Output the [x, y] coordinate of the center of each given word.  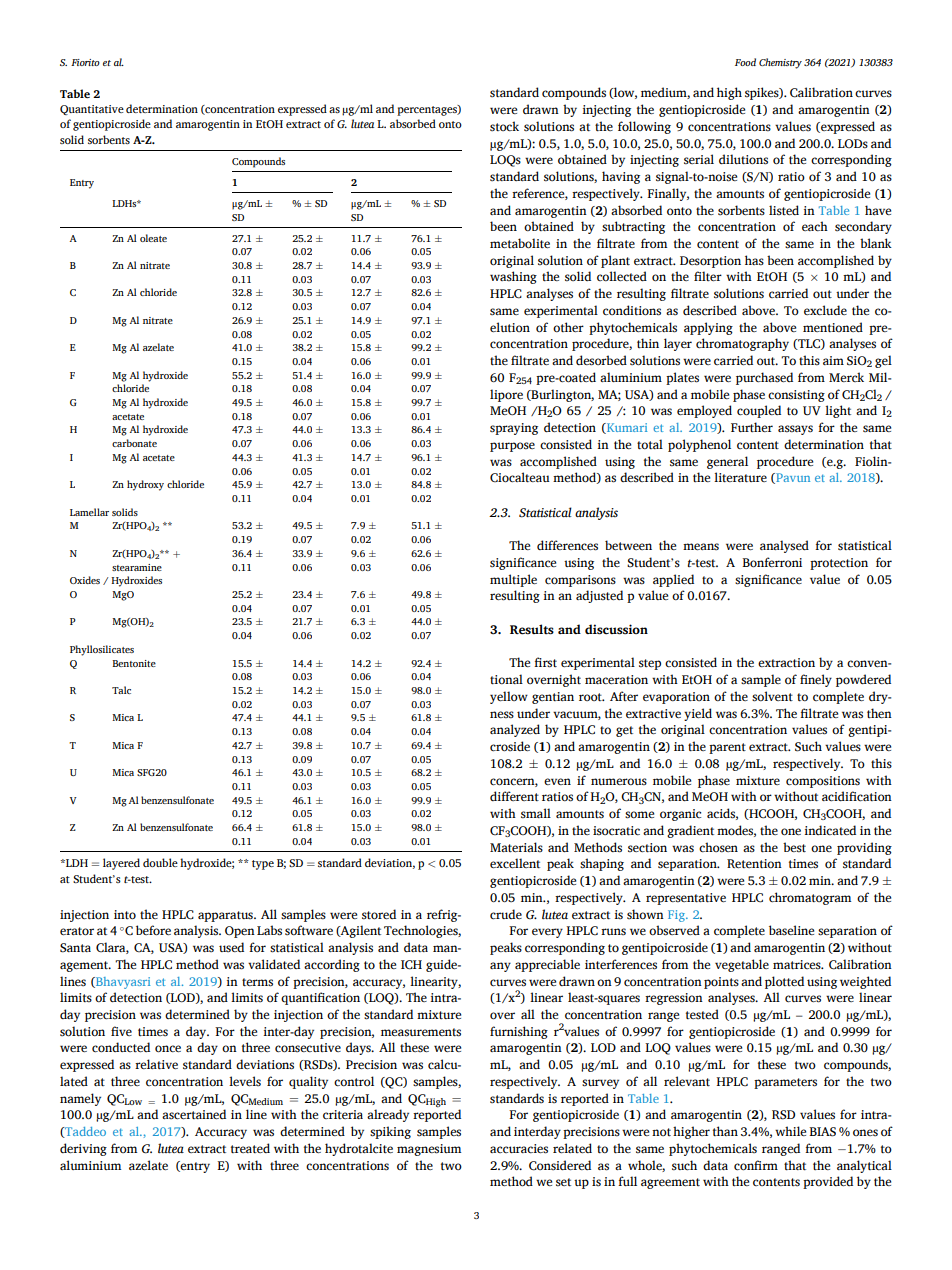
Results [532, 629]
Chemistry [780, 63]
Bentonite [134, 663]
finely [816, 680]
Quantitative [92, 110]
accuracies [519, 1149]
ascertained [194, 1114]
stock [504, 126]
